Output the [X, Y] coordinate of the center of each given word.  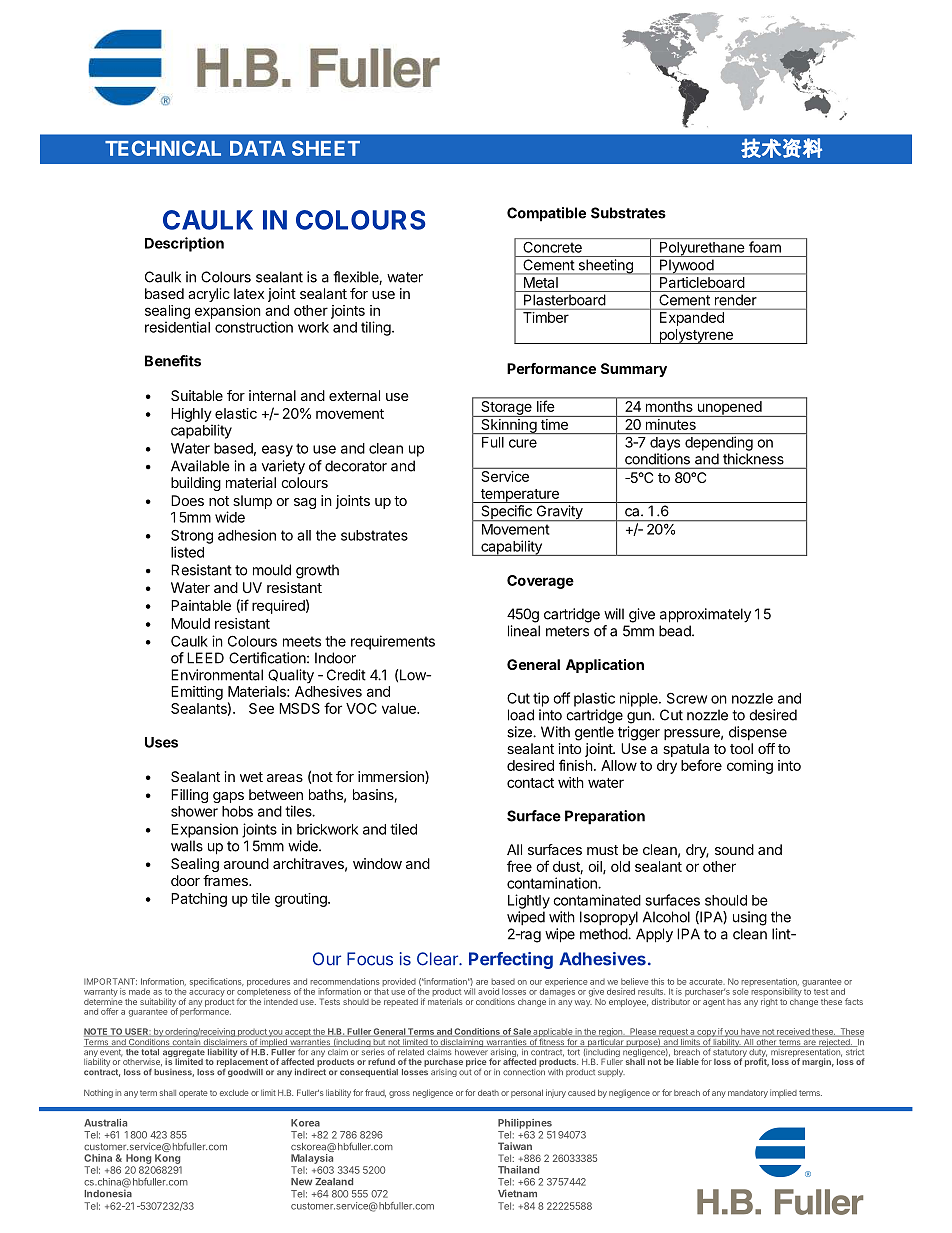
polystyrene [696, 336]
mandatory [748, 1094]
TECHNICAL [163, 148]
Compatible [546, 214]
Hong [138, 1159]
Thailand [518, 1170]
